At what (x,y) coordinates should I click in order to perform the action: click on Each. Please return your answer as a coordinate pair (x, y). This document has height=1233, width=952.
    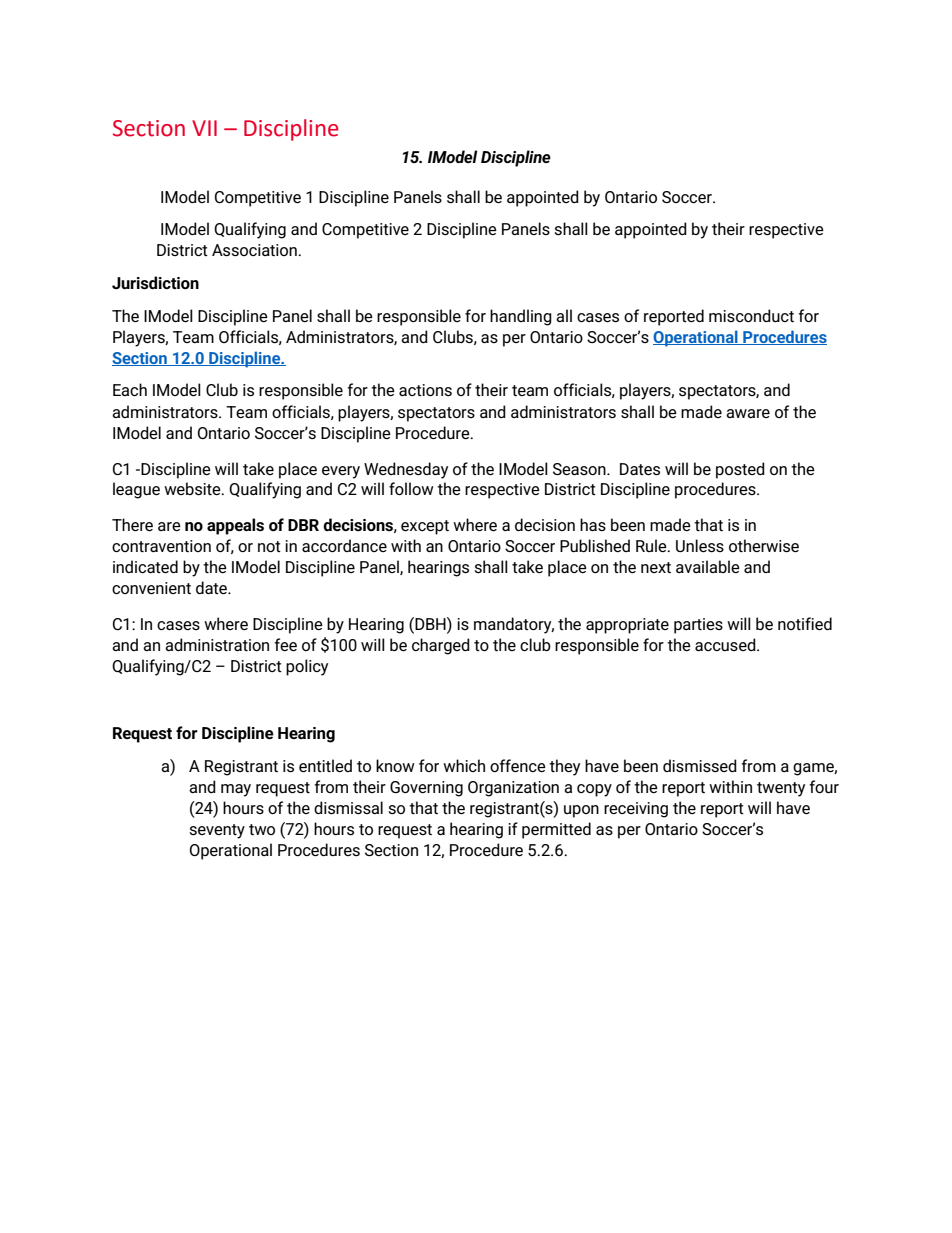
    Looking at the image, I should click on (130, 389).
